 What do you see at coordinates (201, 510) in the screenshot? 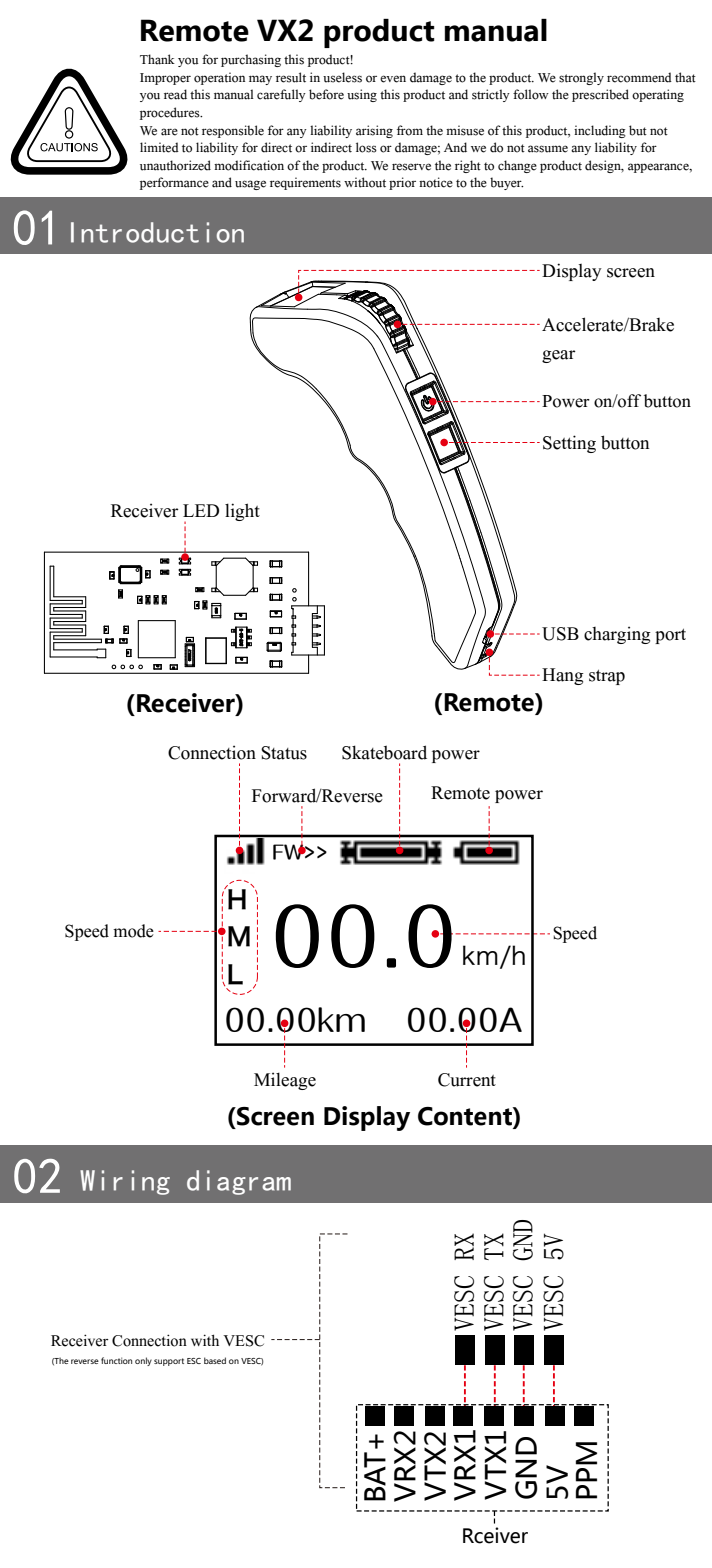
I see `LED` at bounding box center [201, 510].
